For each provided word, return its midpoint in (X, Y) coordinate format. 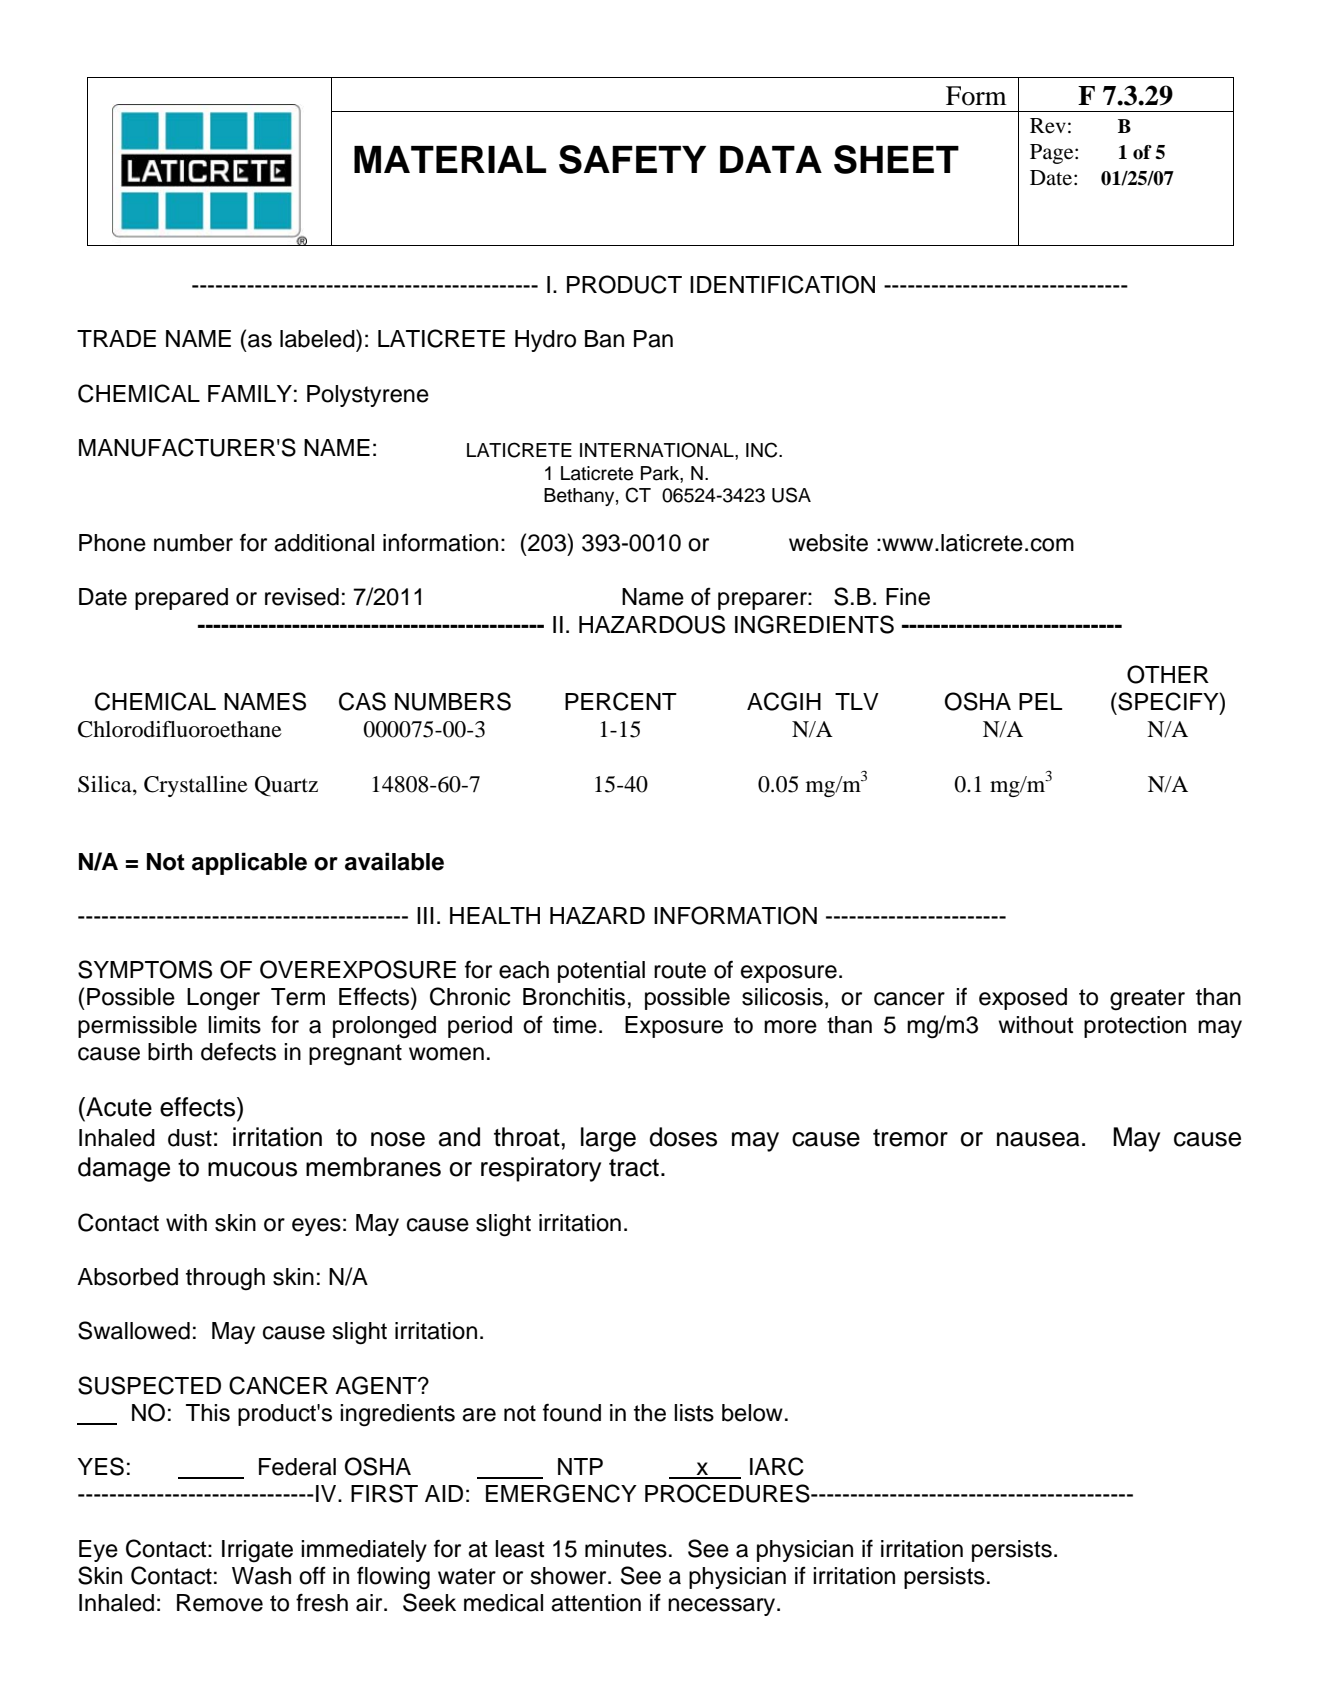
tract (634, 1168)
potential (601, 972)
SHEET (896, 159)
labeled (318, 338)
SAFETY (632, 159)
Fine (908, 597)
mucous (252, 1169)
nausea (1038, 1139)
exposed (1023, 999)
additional (324, 543)
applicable (249, 863)
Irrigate (257, 1551)
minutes (626, 1549)
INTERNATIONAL (658, 450)
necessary (723, 1607)
